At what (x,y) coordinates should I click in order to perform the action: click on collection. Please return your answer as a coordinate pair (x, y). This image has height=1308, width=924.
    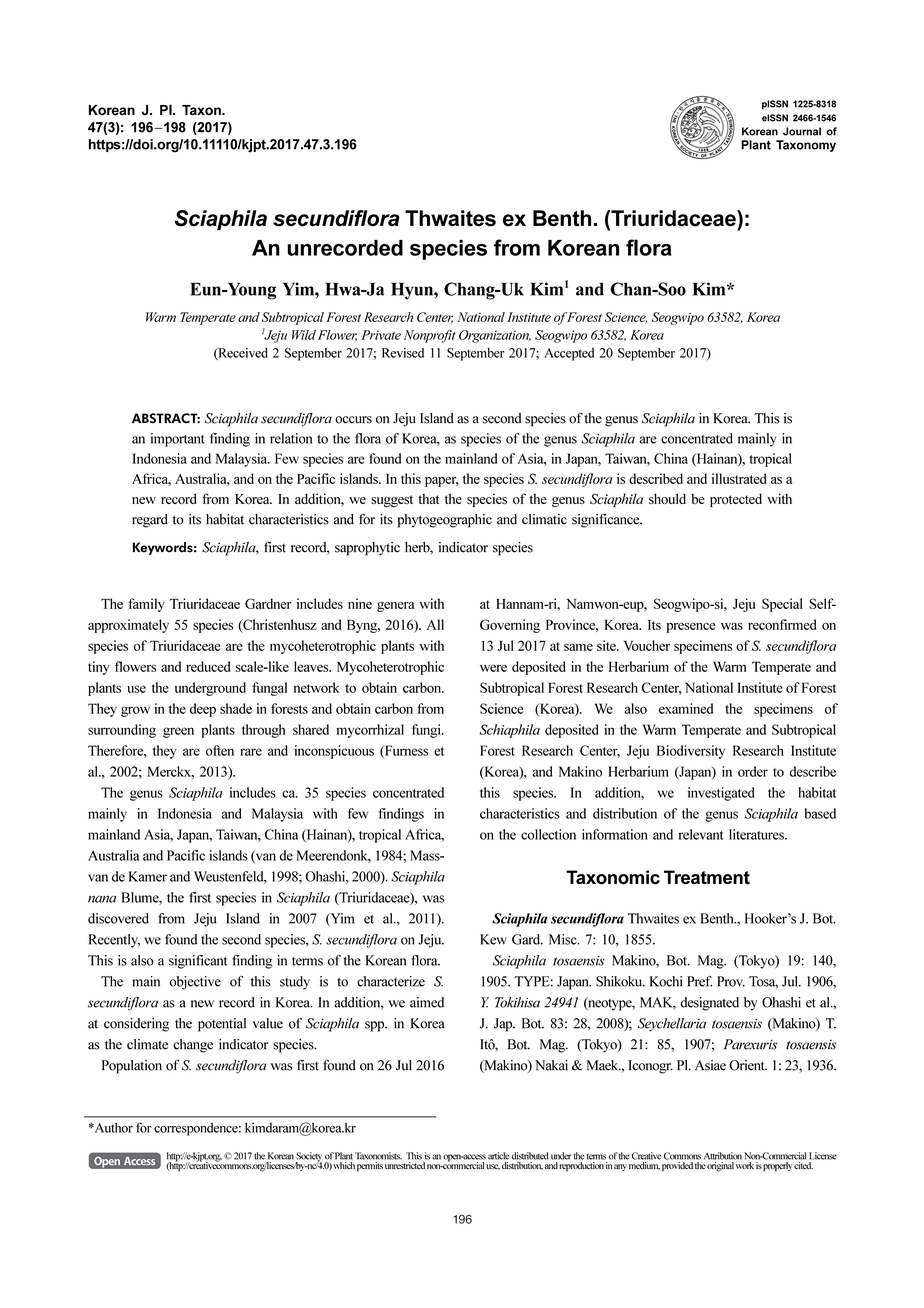
    Looking at the image, I should click on (548, 834).
